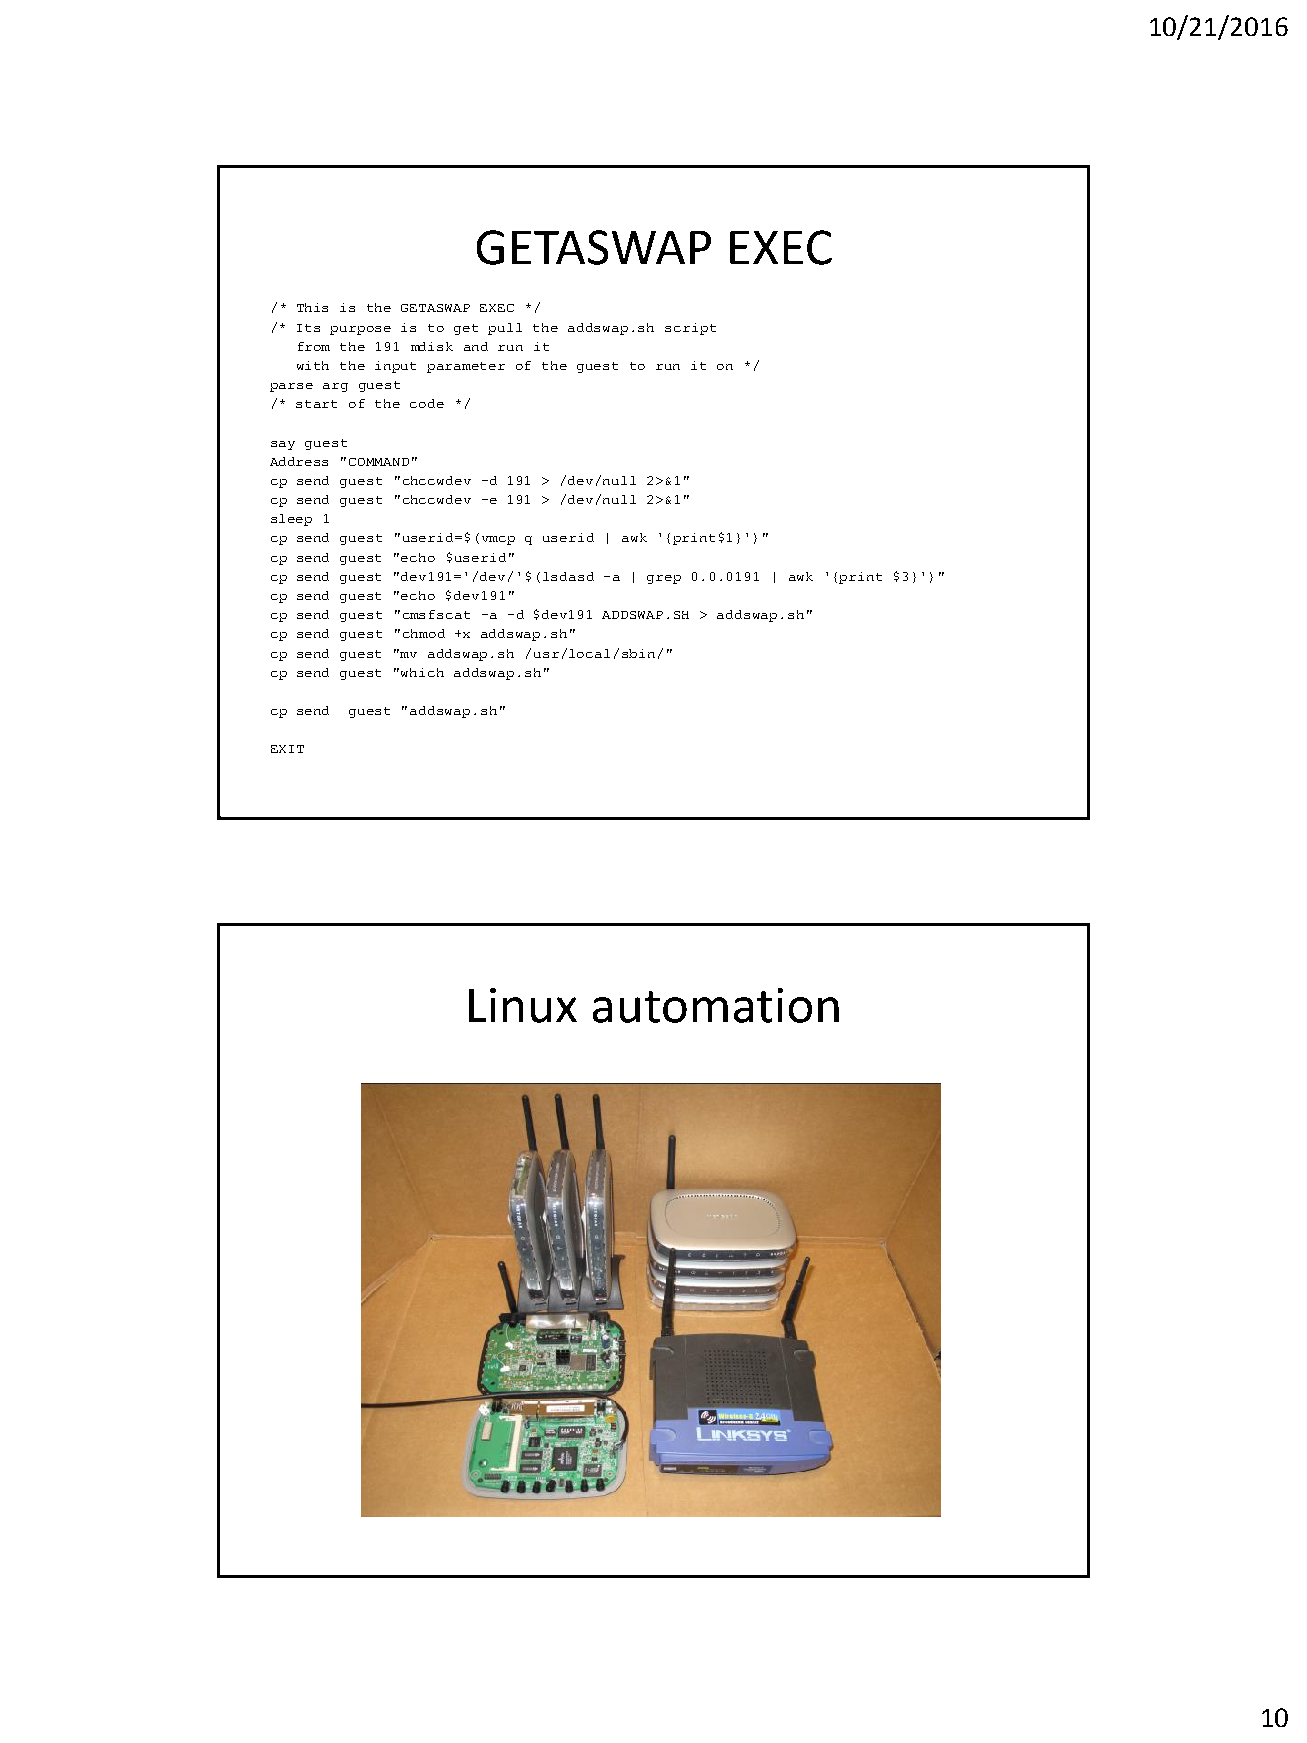 The height and width of the screenshot is (1743, 1307). I want to click on chmod, so click(424, 633).
